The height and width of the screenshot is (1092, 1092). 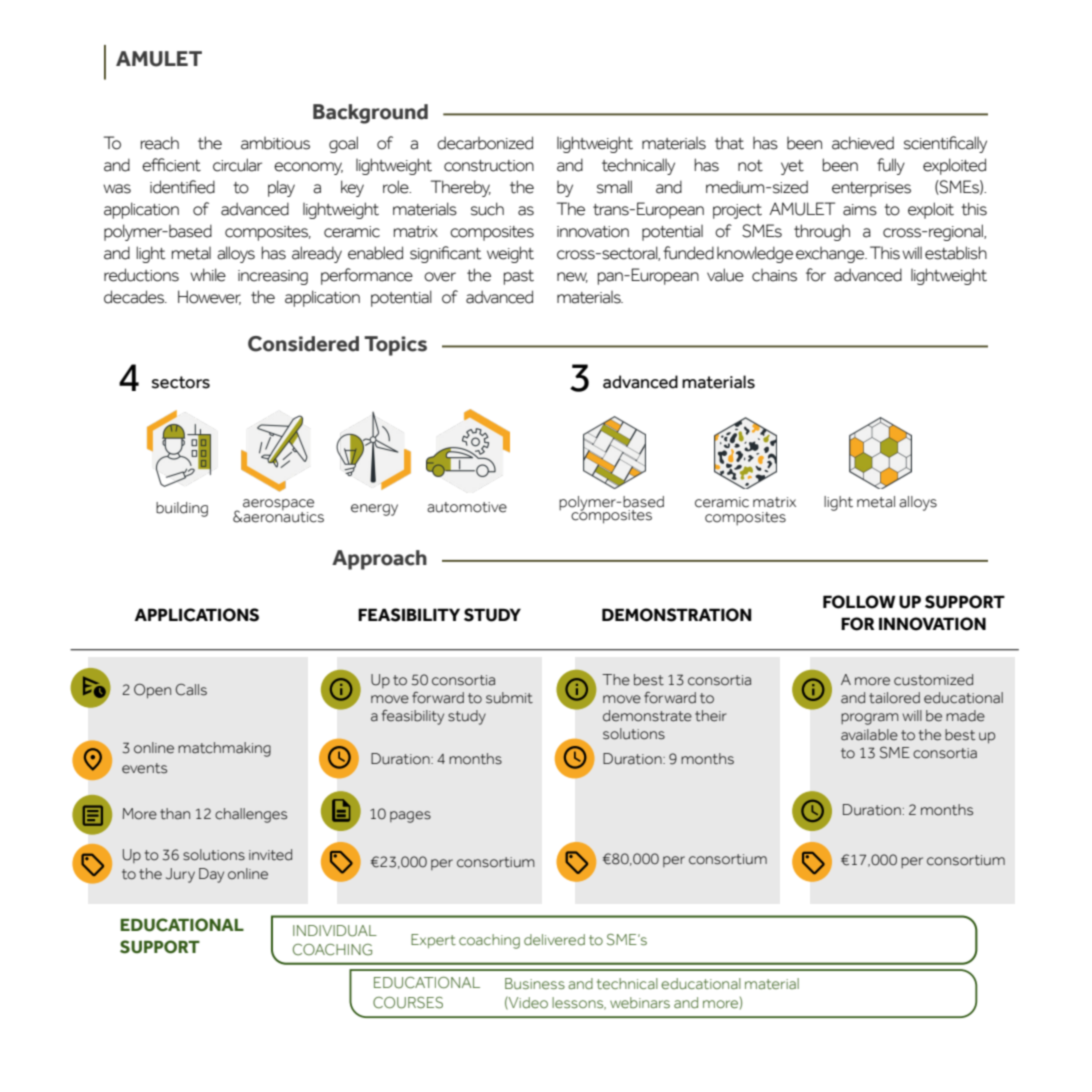 I want to click on achieved, so click(x=863, y=143).
